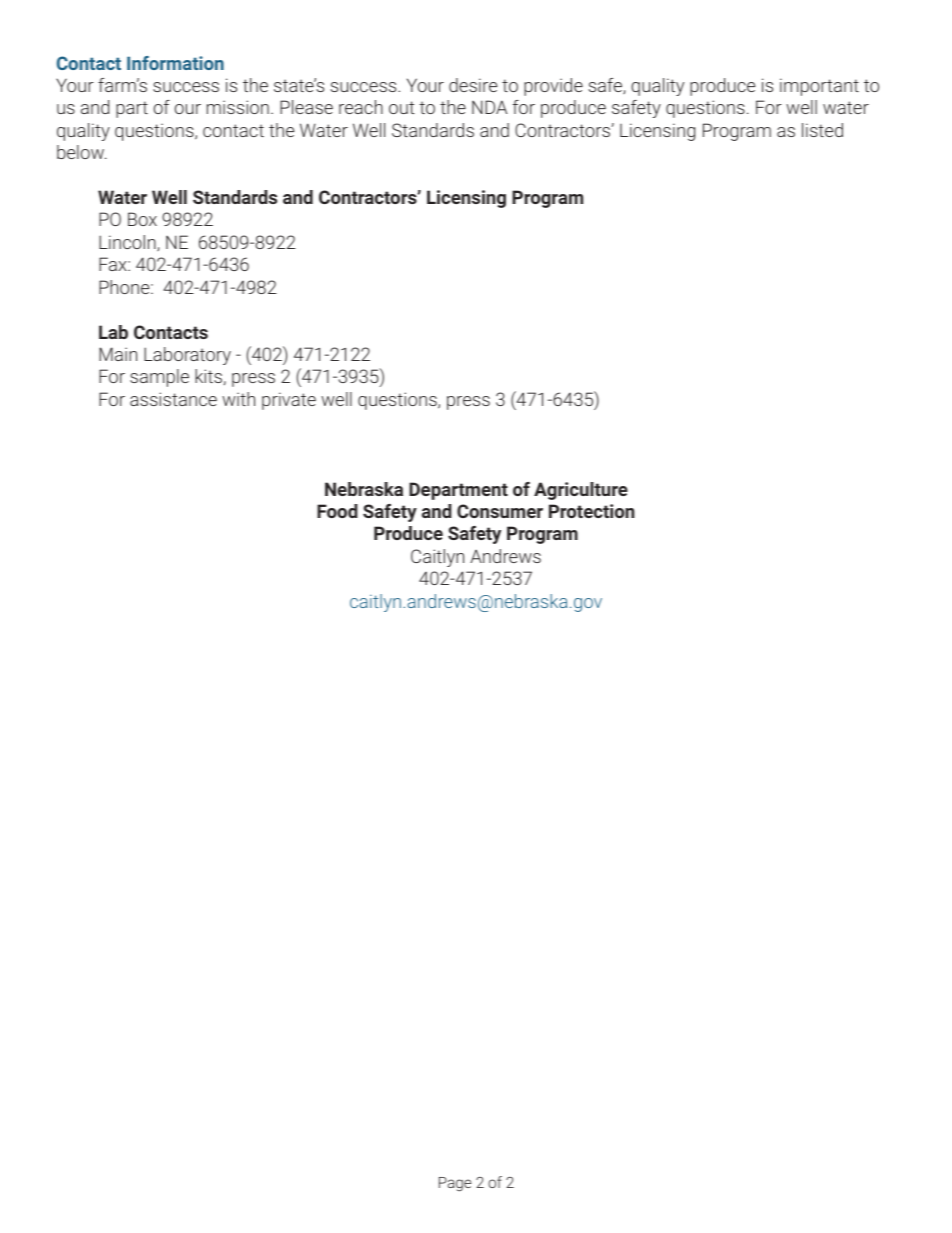  I want to click on Laboratory, so click(187, 356).
